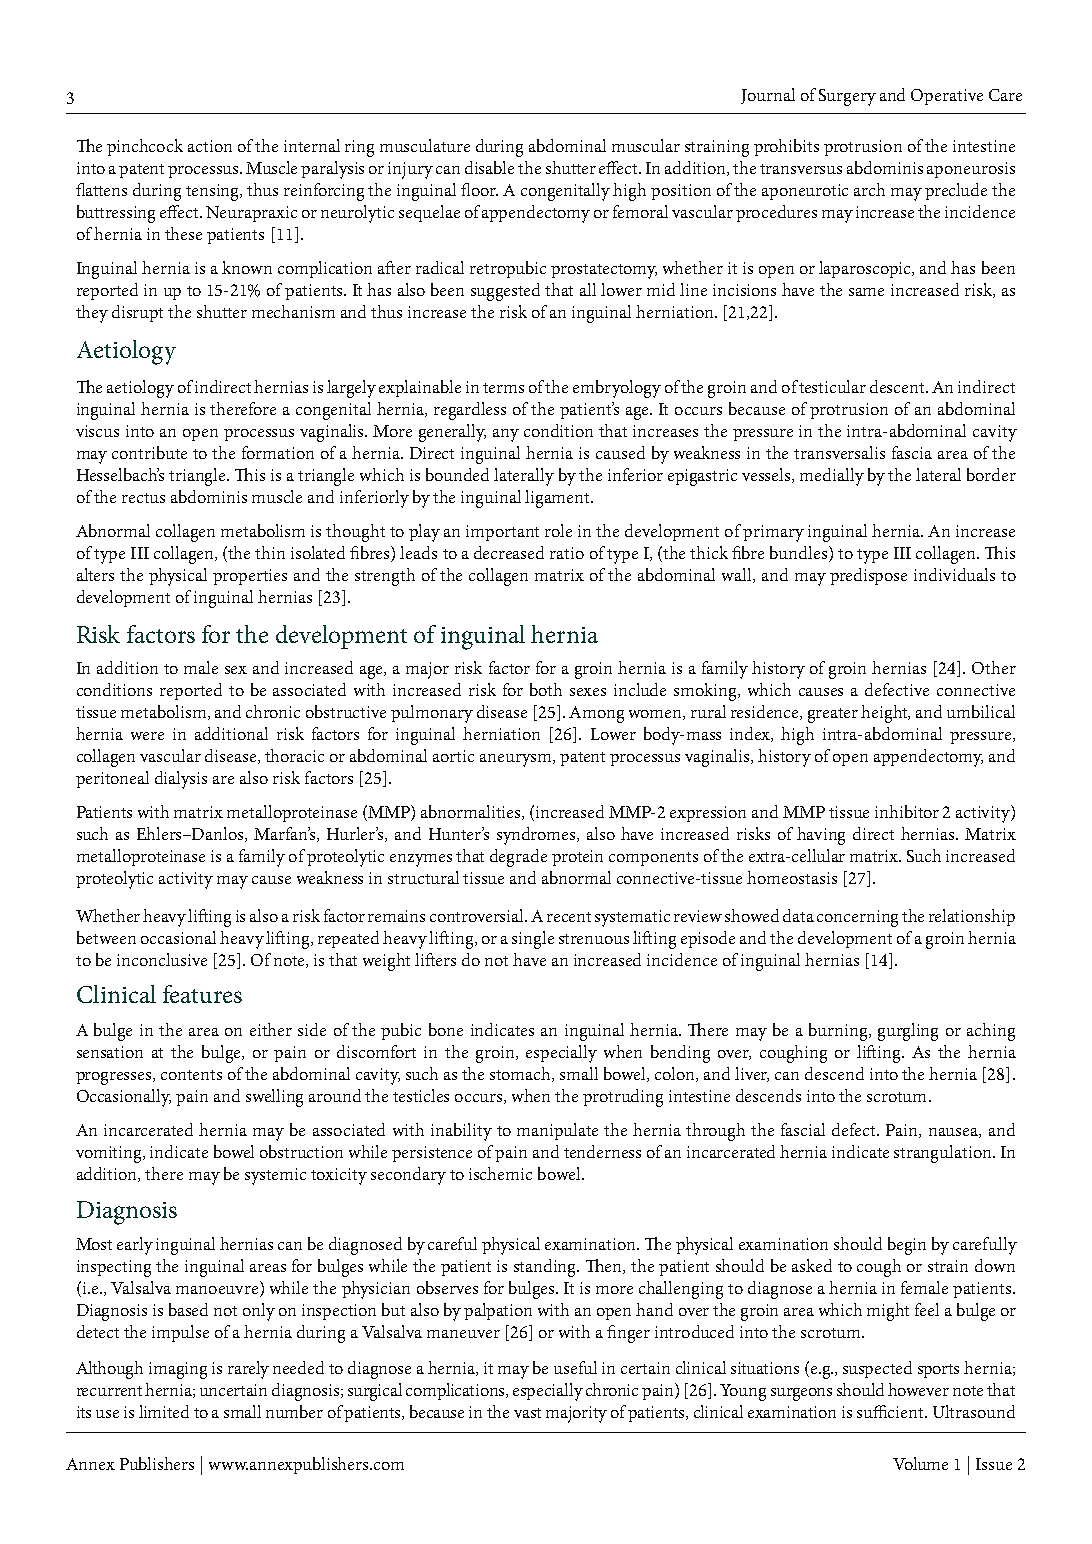 This document has height=1544, width=1092. I want to click on action, so click(210, 146).
